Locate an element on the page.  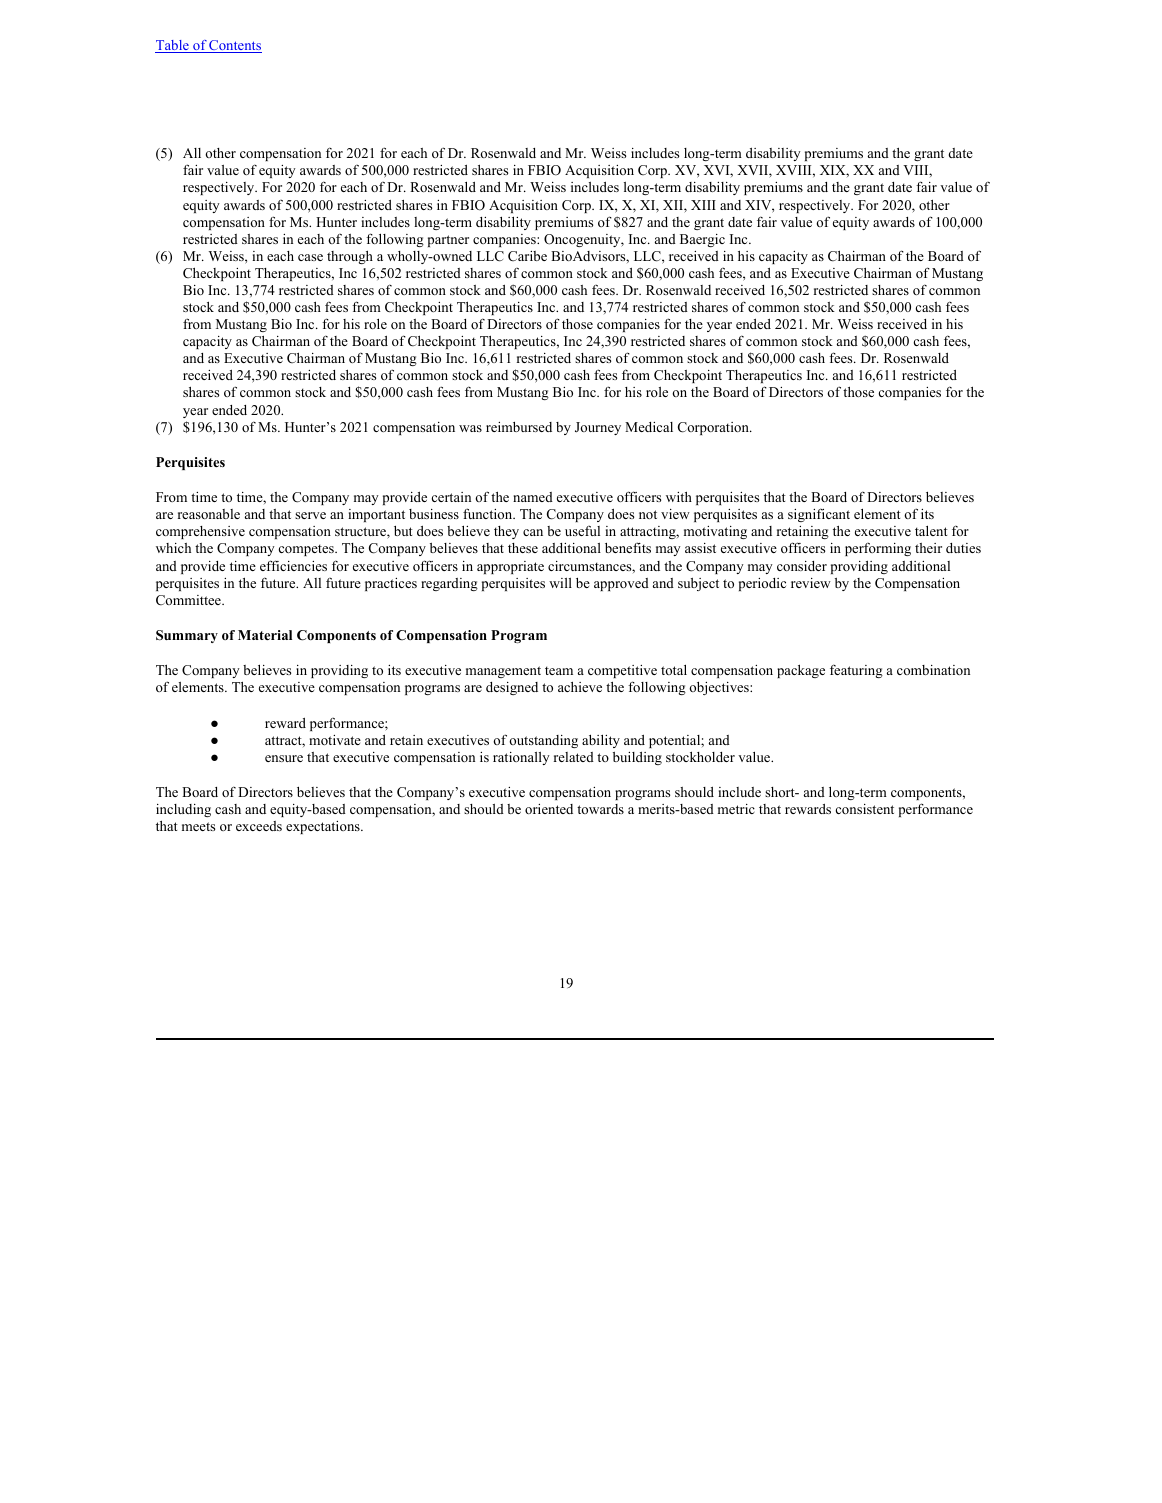
significant is located at coordinates (819, 515).
